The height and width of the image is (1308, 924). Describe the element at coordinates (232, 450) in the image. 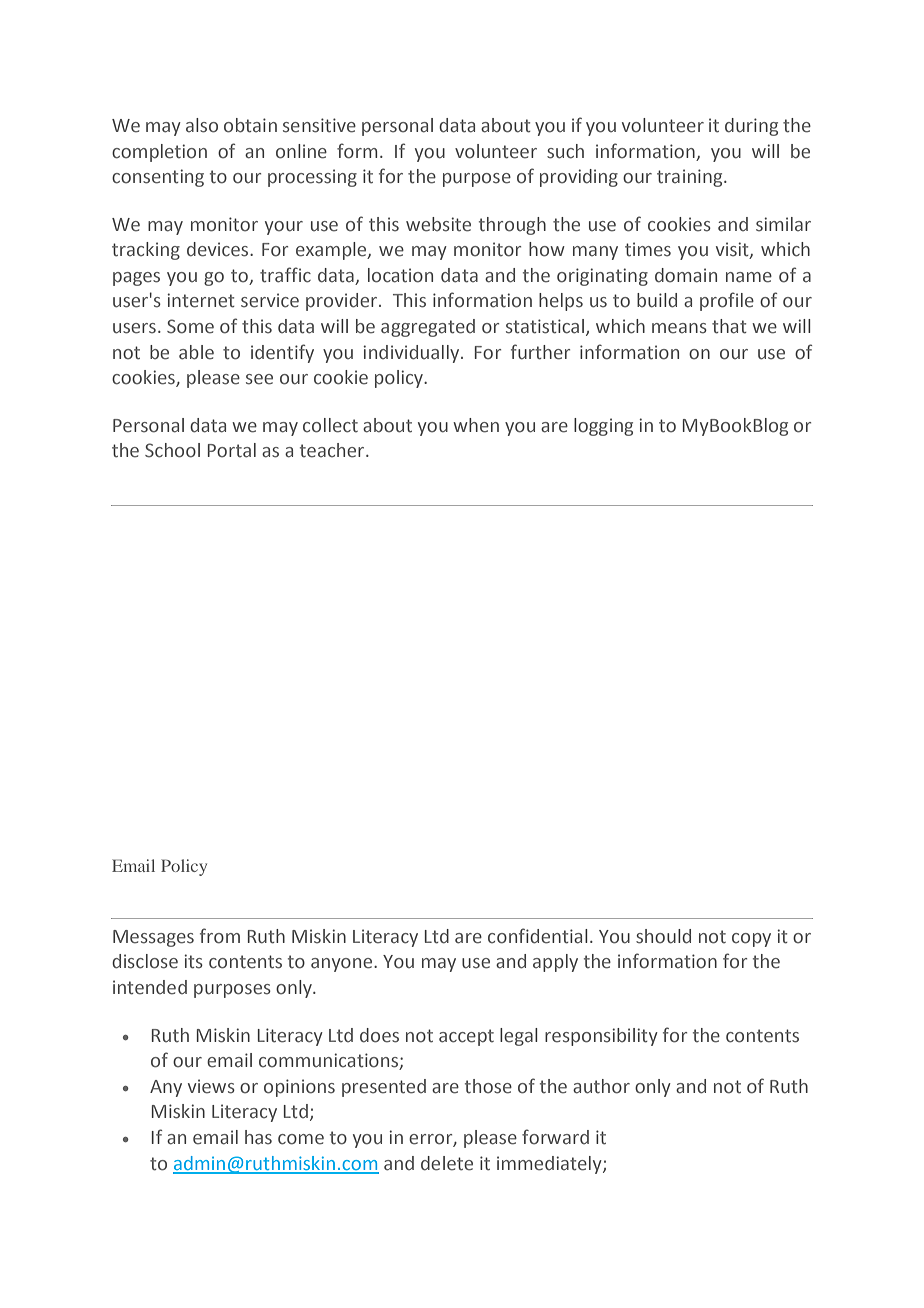

I see `Portal` at that location.
